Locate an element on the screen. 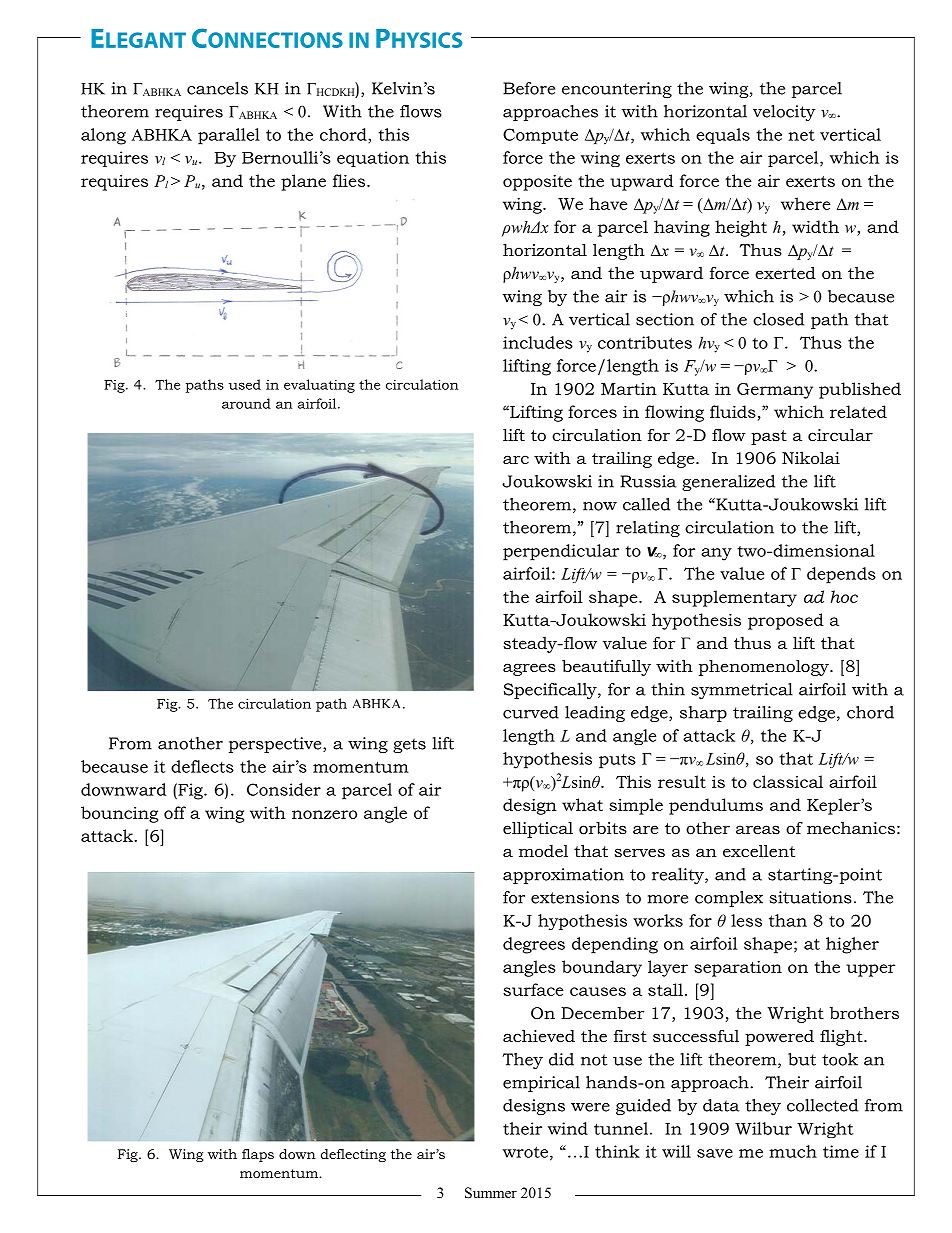  velocity is located at coordinates (784, 113).
